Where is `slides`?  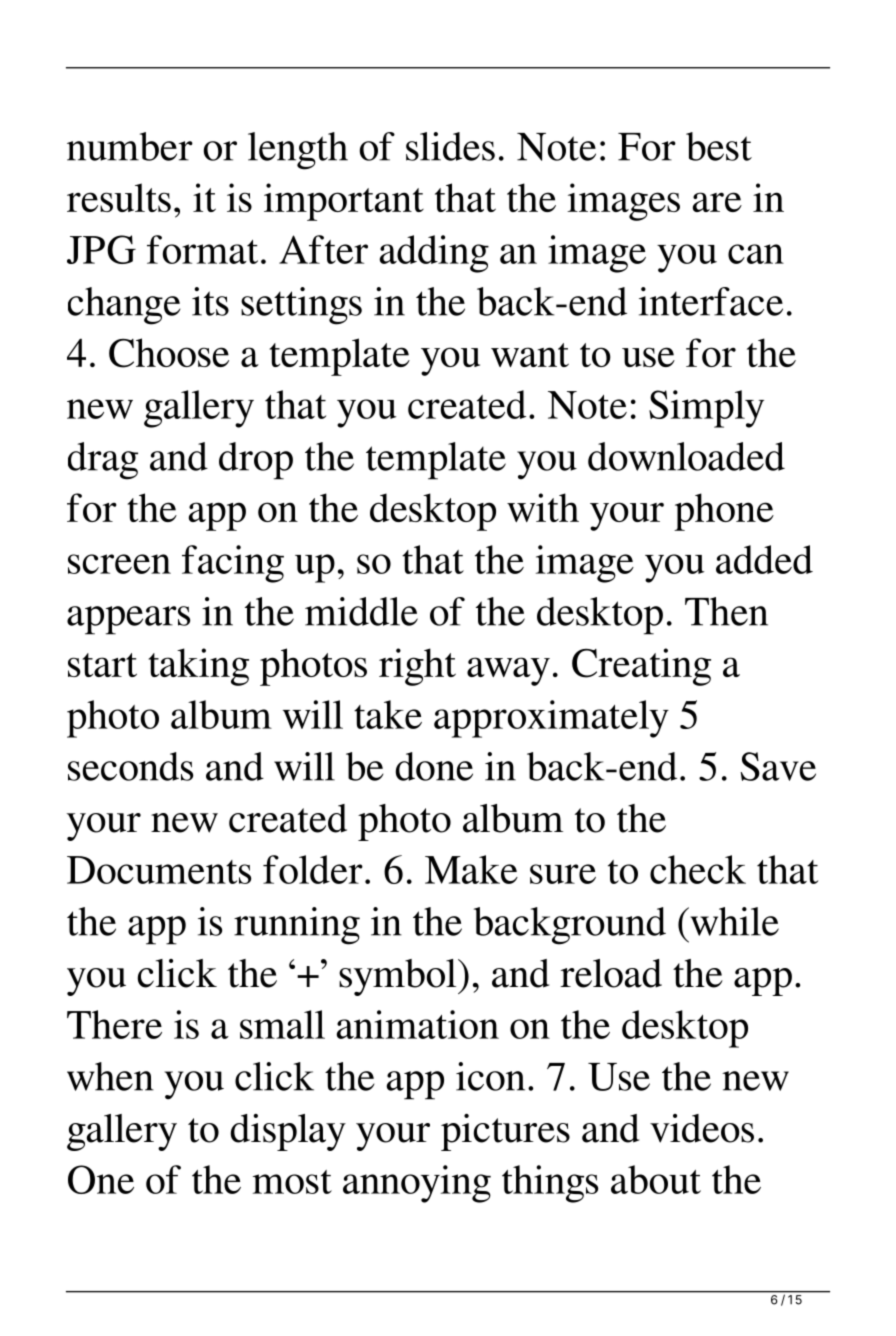
slides is located at coordinates (450, 146).
